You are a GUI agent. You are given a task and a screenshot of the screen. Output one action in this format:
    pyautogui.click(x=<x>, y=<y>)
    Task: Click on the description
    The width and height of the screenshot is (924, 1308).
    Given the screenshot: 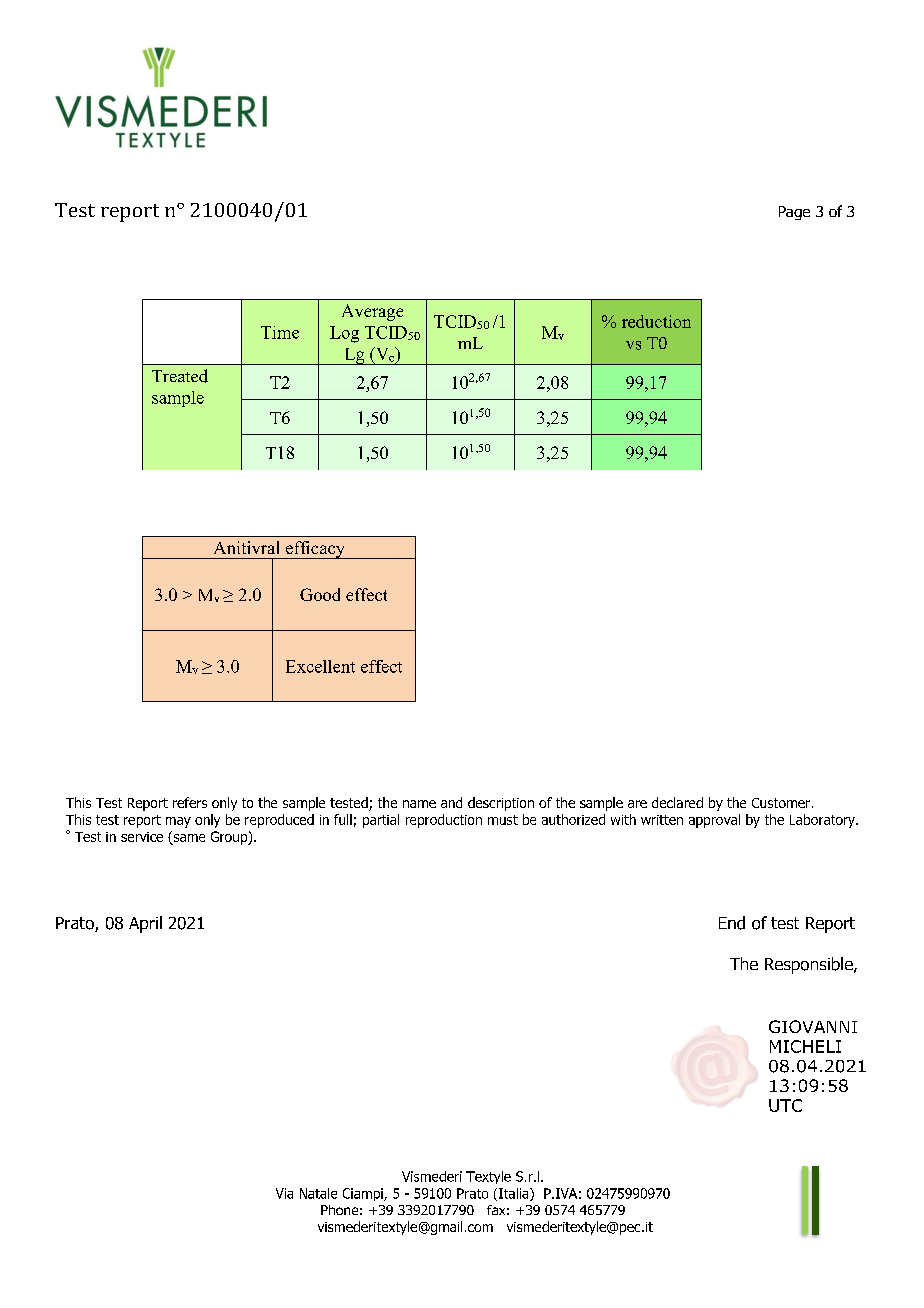 What is the action you would take?
    pyautogui.click(x=501, y=804)
